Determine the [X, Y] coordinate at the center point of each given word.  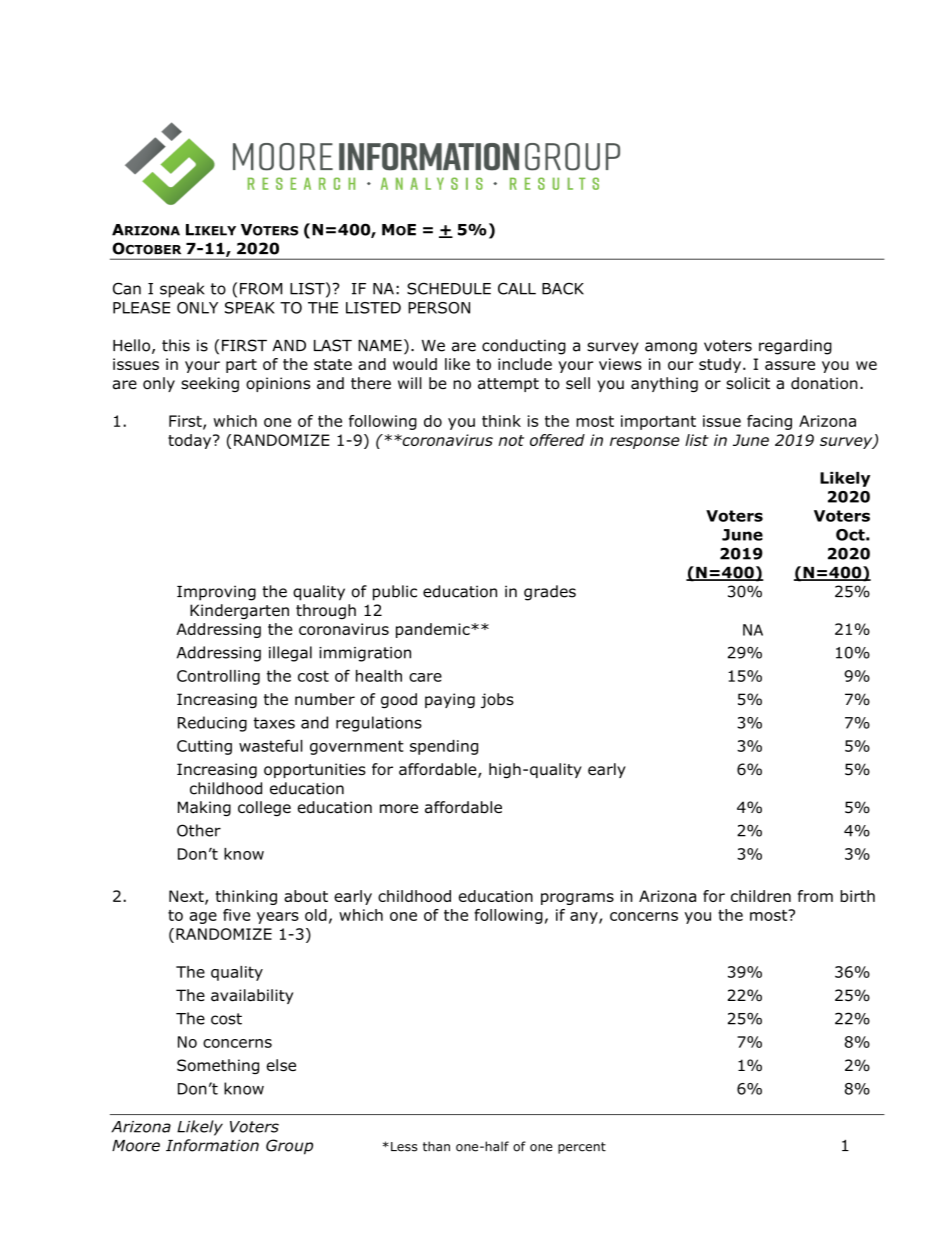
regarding [795, 347]
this [176, 345]
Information [212, 1145]
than [436, 1146]
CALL [517, 288]
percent [582, 1148]
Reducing [212, 724]
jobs [497, 700]
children [761, 896]
